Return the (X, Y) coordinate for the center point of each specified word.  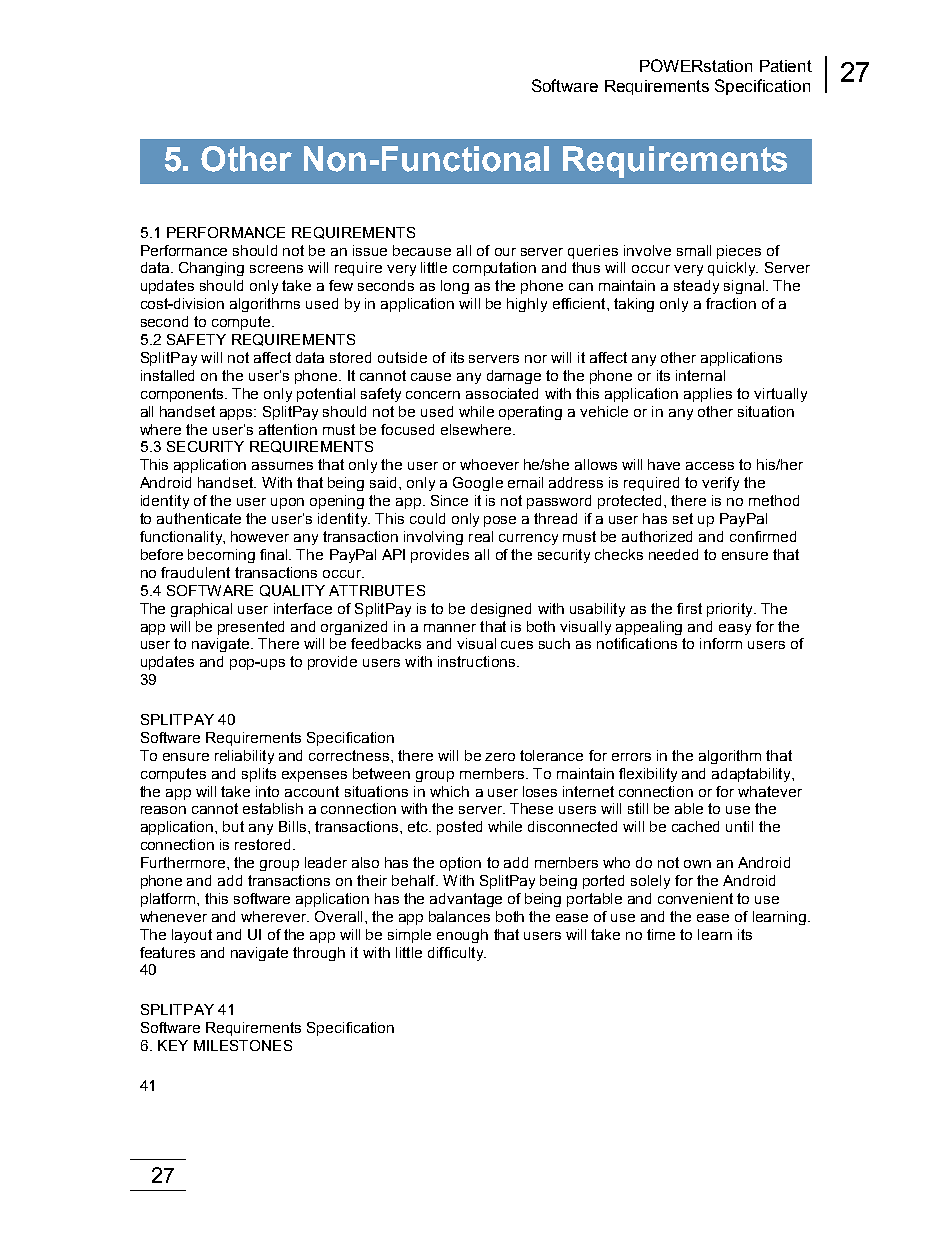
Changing (211, 269)
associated (502, 393)
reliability (244, 757)
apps (237, 414)
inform (721, 643)
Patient (786, 66)
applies (708, 395)
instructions (478, 661)
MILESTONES (243, 1045)
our (505, 252)
